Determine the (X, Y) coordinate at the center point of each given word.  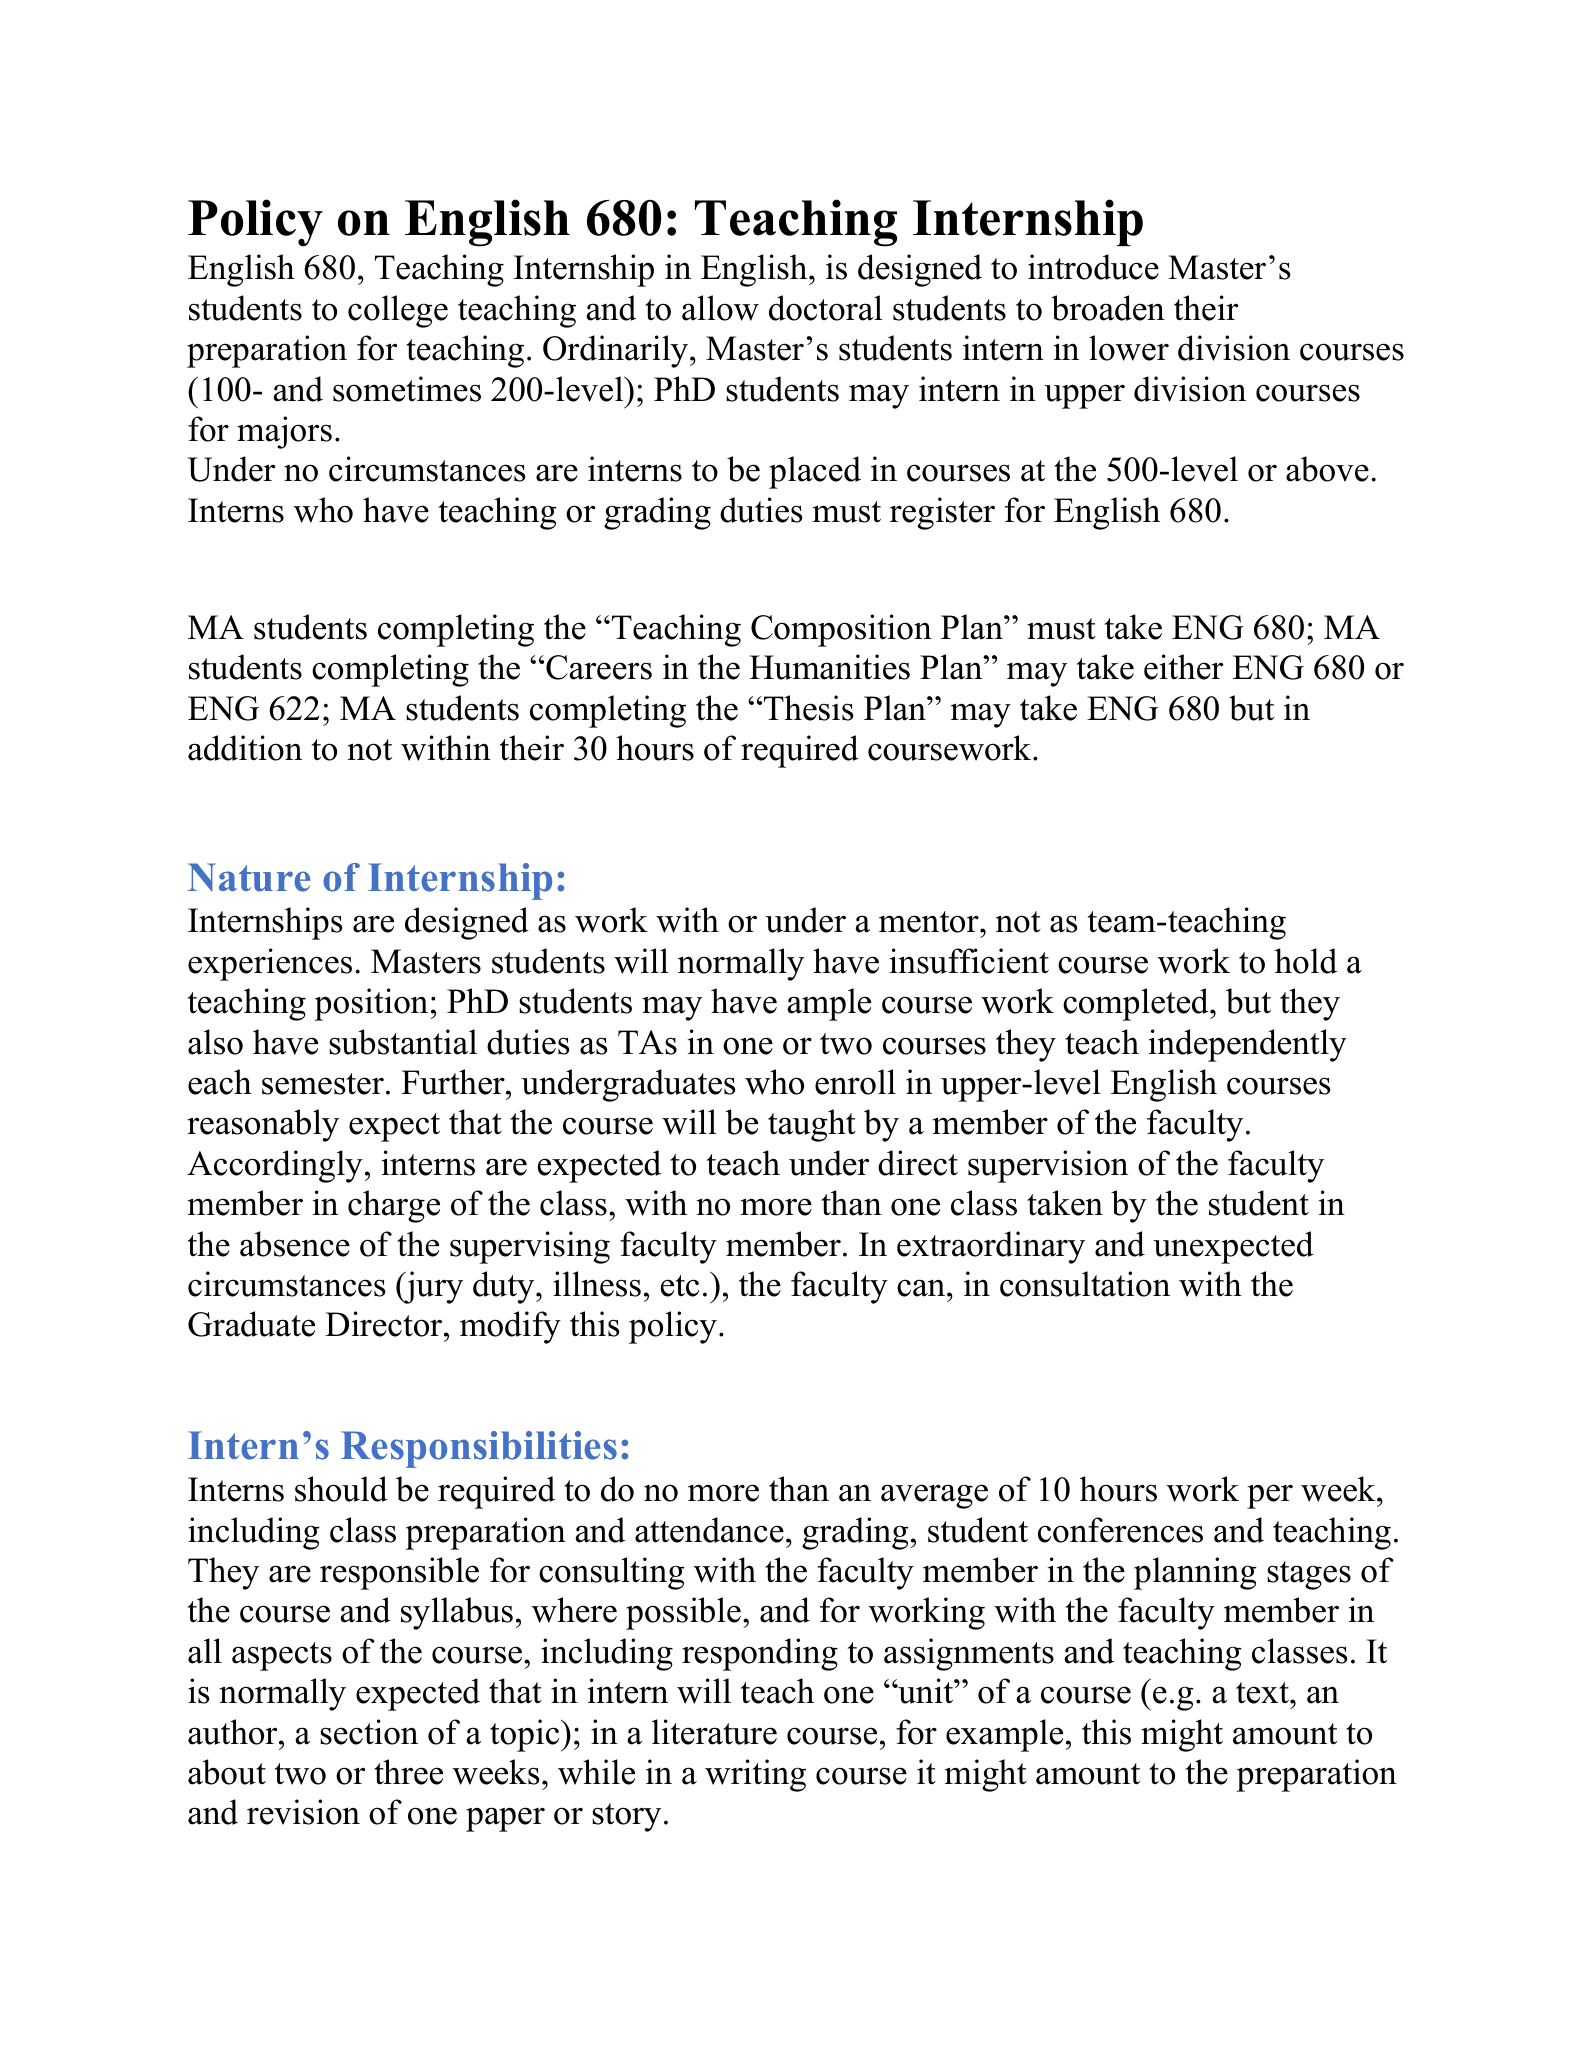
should (341, 1489)
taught (812, 1125)
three (408, 1772)
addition (245, 748)
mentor (930, 922)
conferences (1120, 1530)
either (1183, 667)
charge (394, 1206)
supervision (1048, 1166)
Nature (249, 877)
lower (1129, 348)
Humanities (829, 667)
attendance (709, 1530)
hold (1306, 961)
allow (720, 308)
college (398, 311)
